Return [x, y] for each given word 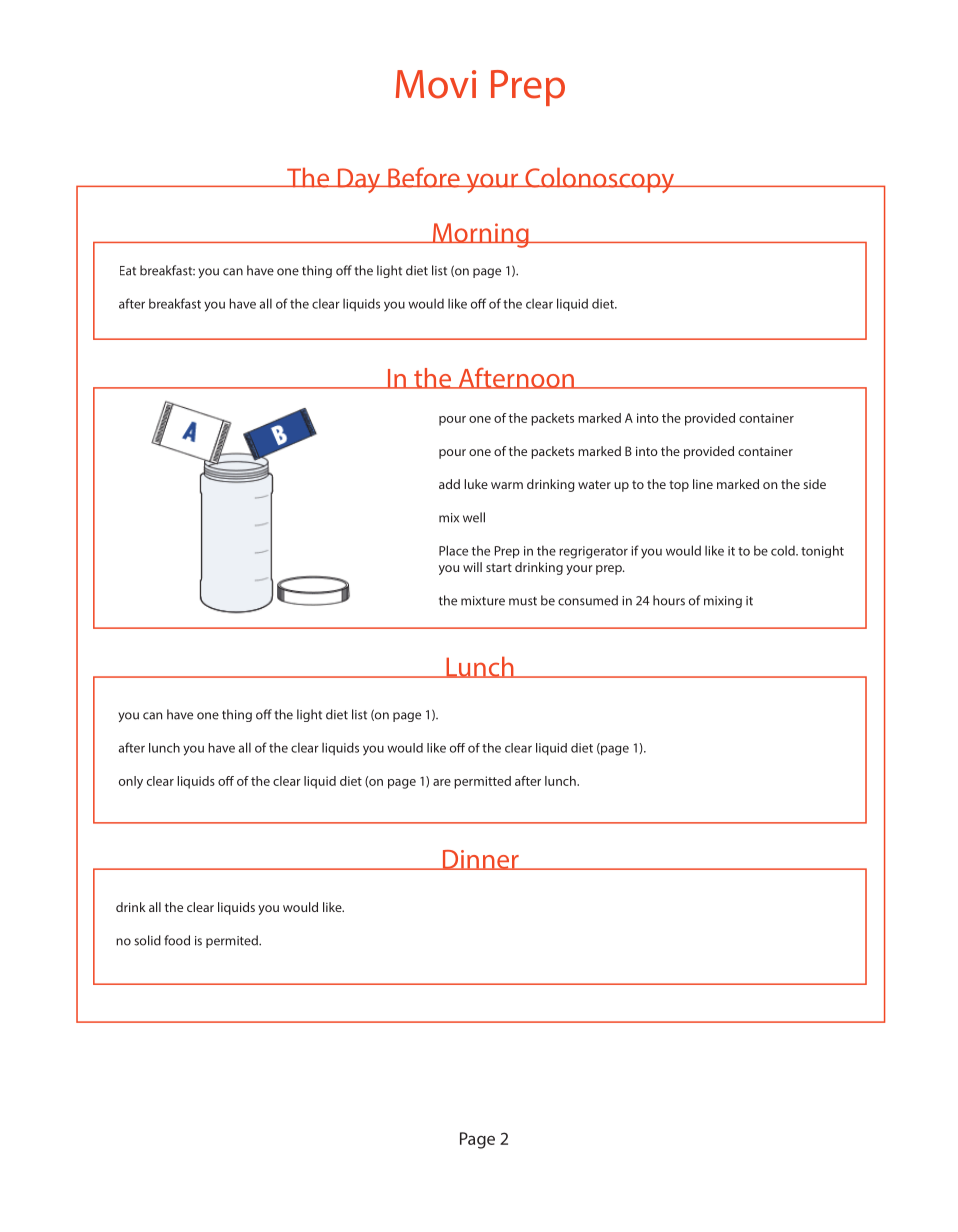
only [131, 782]
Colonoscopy [600, 180]
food [177, 940]
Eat [128, 271]
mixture [483, 601]
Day [359, 180]
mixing [723, 602]
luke [476, 484]
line [703, 484]
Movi [436, 84]
